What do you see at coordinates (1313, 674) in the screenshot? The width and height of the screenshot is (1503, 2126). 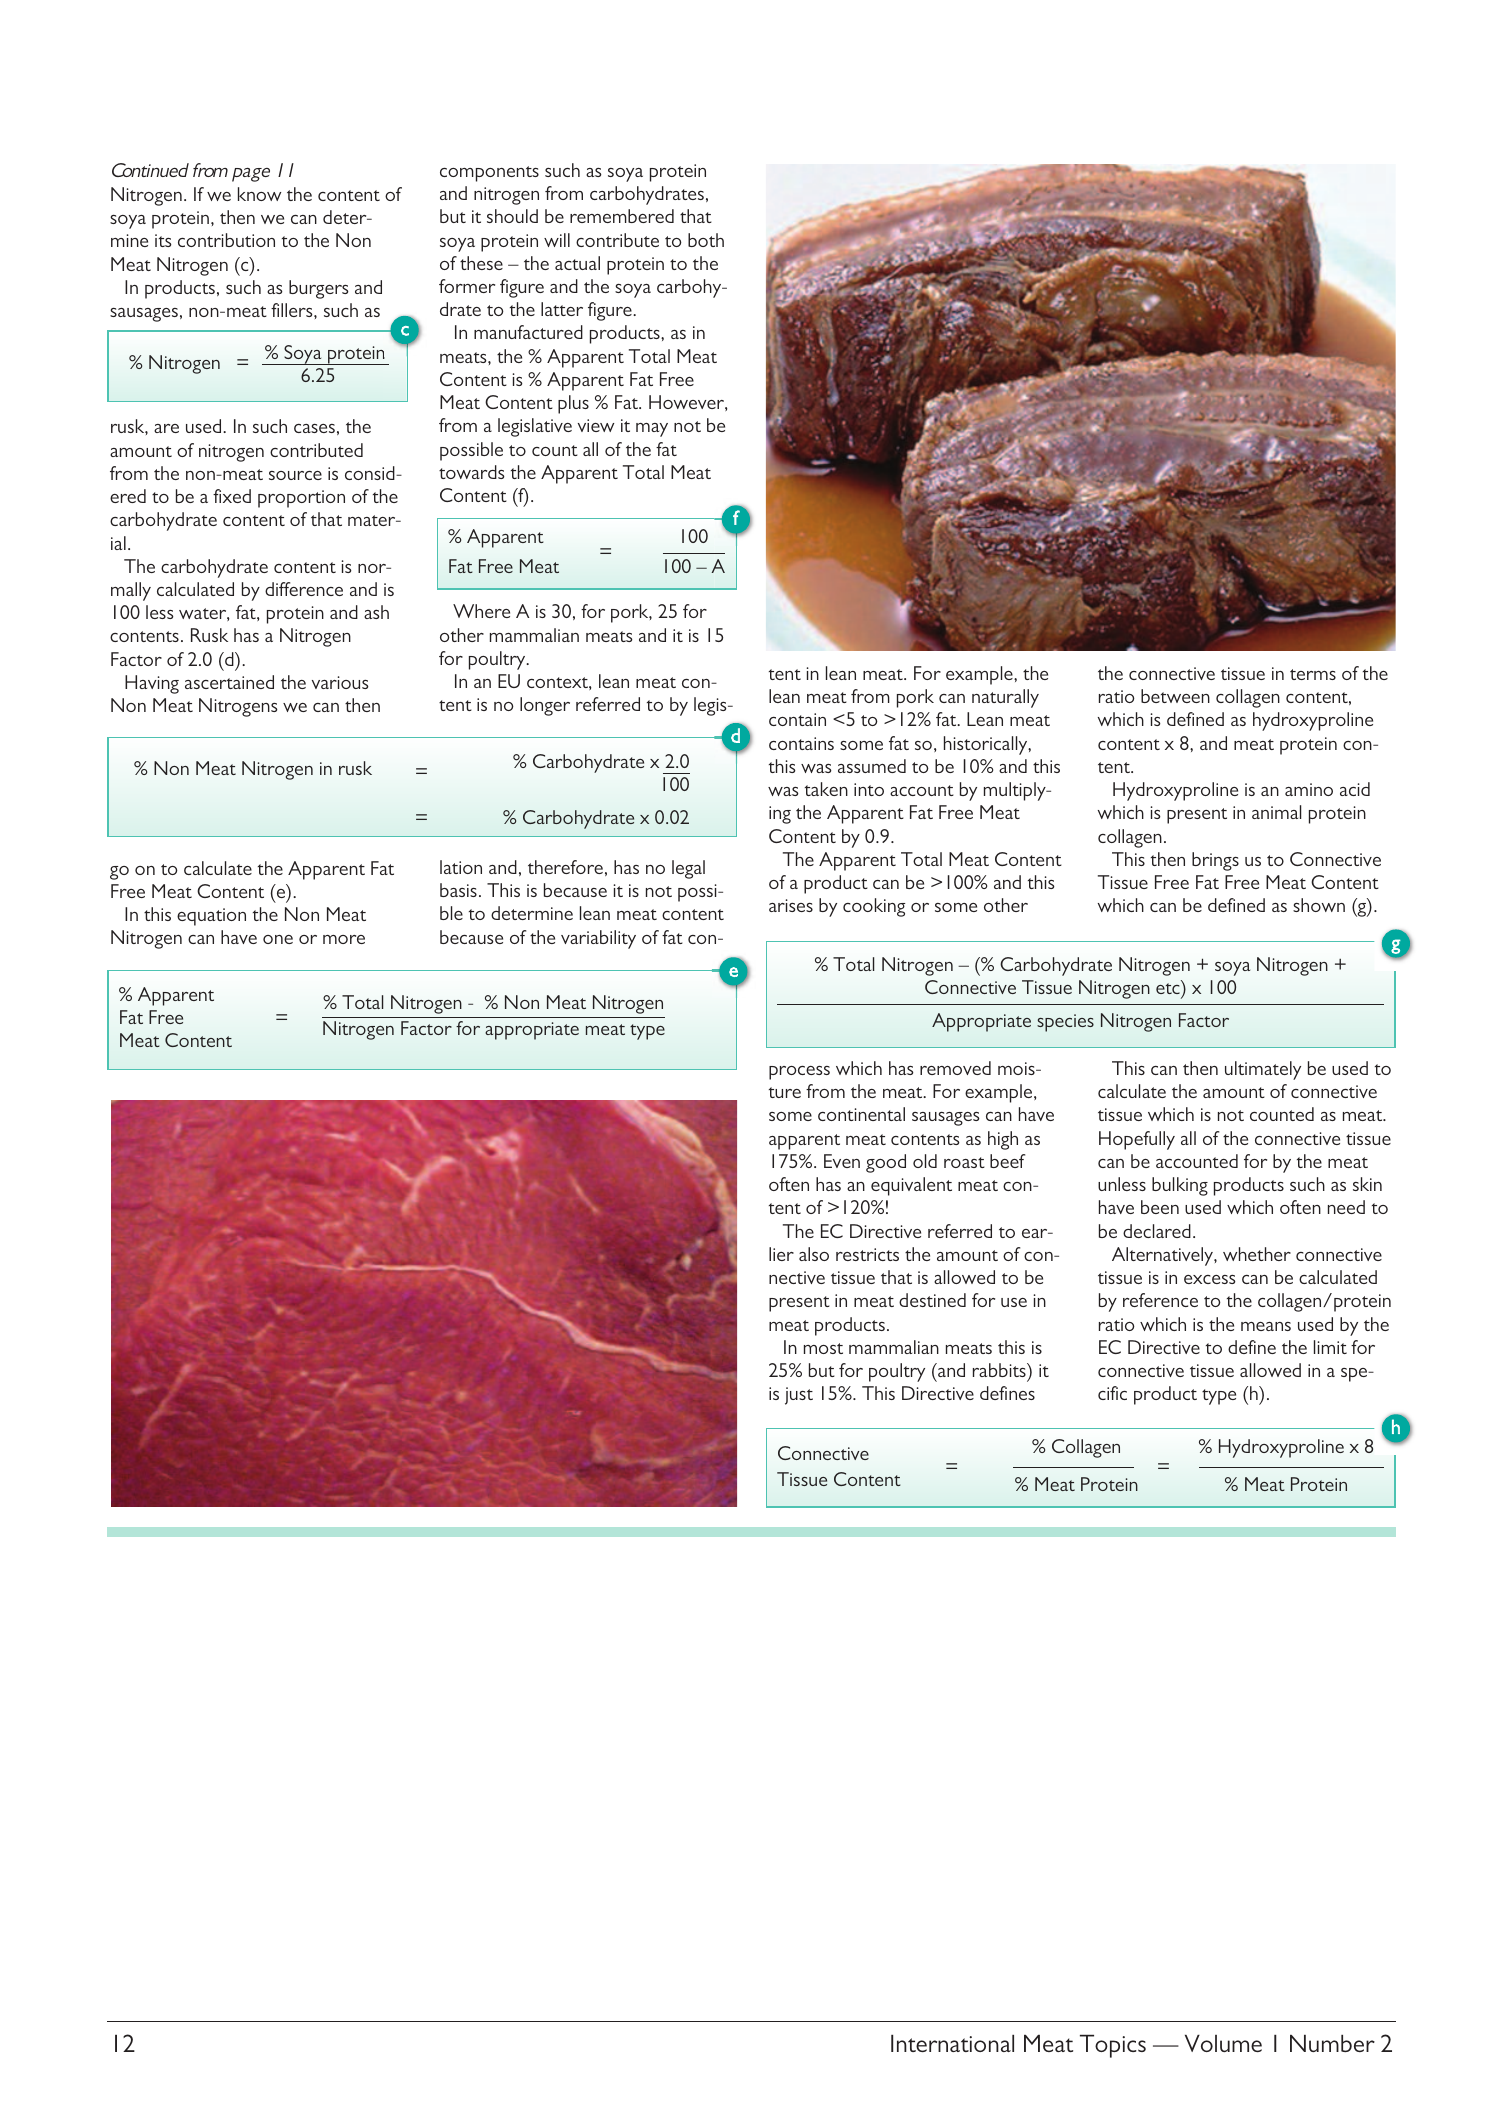 I see `terms` at bounding box center [1313, 674].
